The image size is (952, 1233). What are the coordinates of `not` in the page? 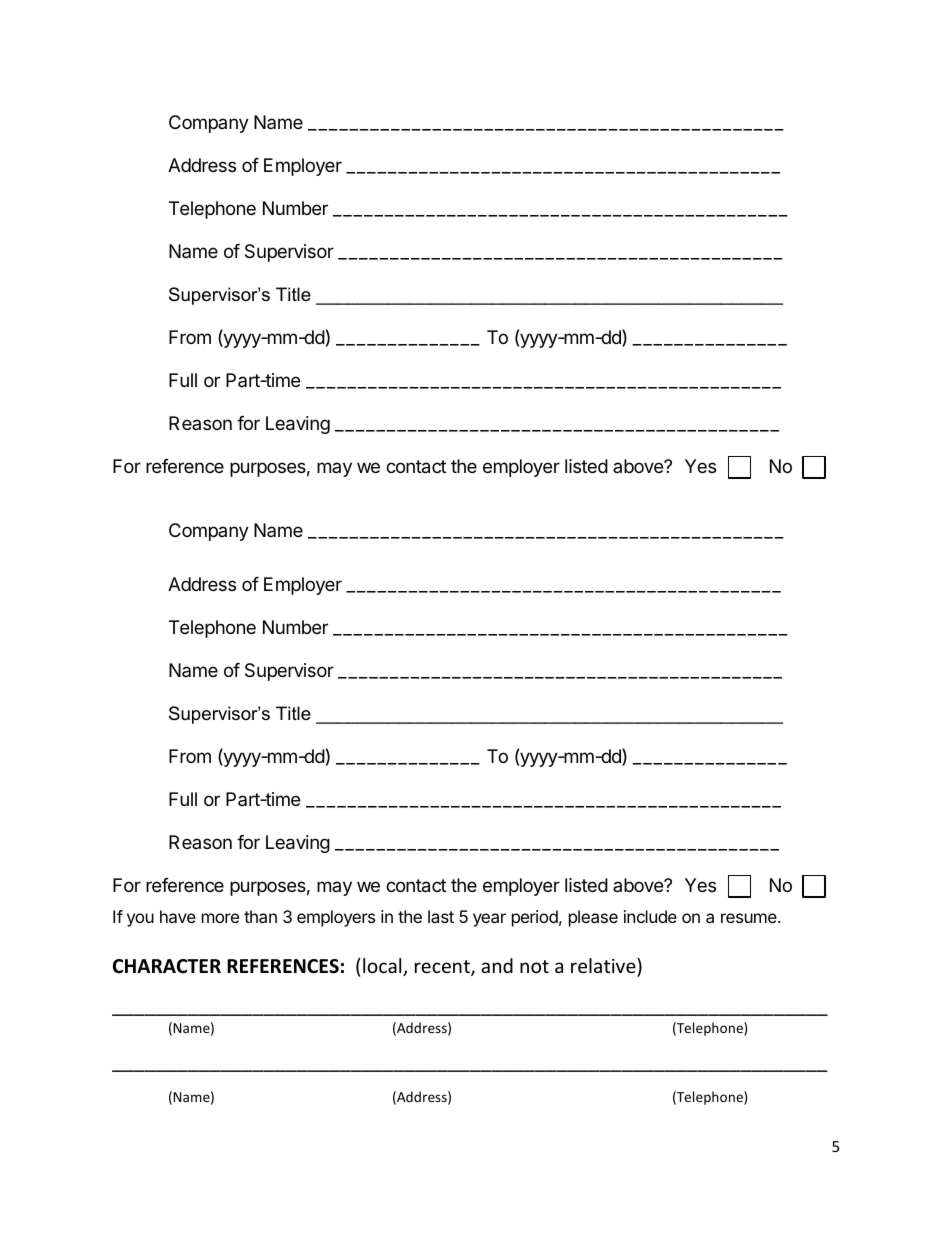 It's located at (534, 966).
